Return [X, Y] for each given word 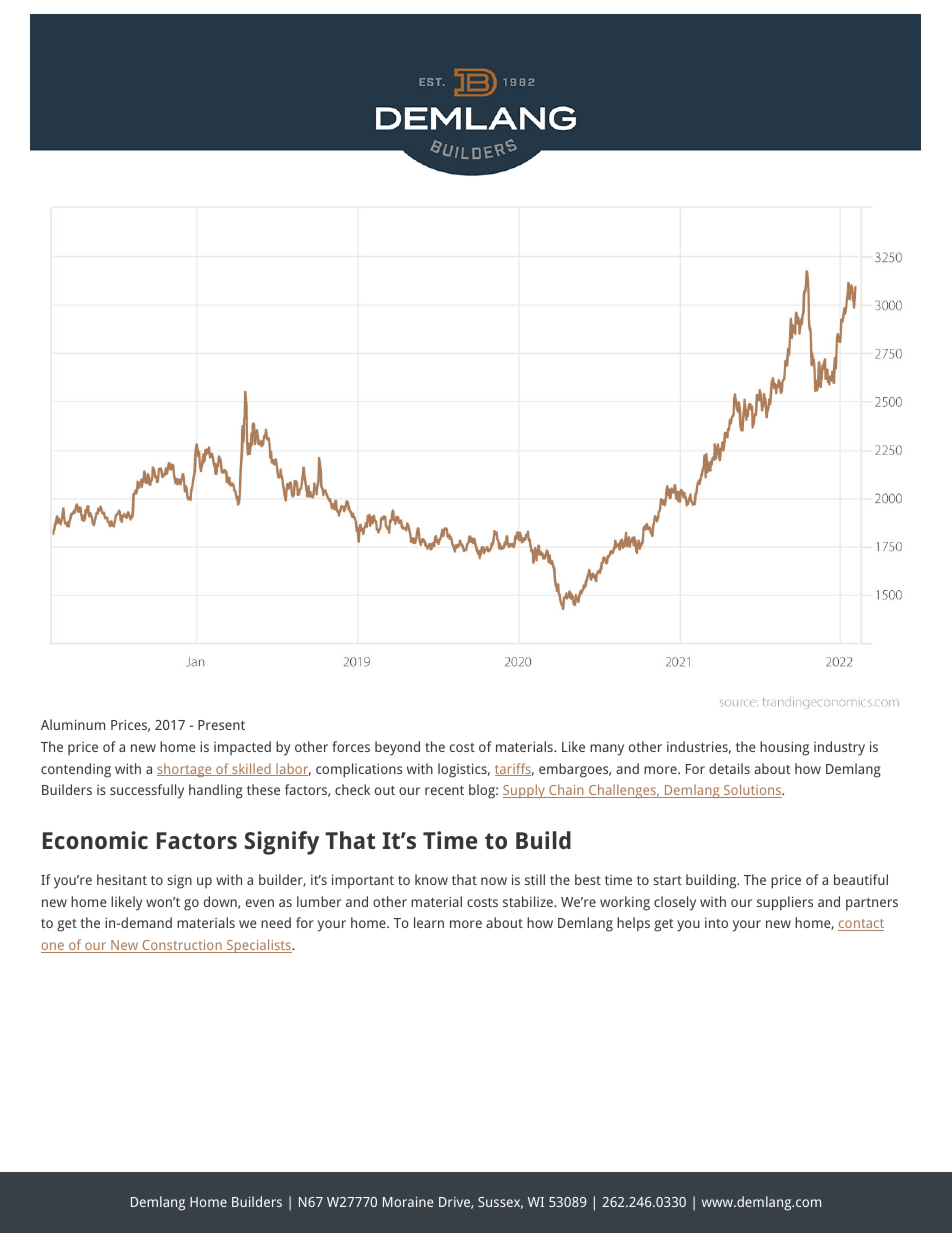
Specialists [259, 946]
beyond [397, 748]
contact [861, 925]
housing [784, 748]
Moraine [408, 1202]
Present [221, 725]
